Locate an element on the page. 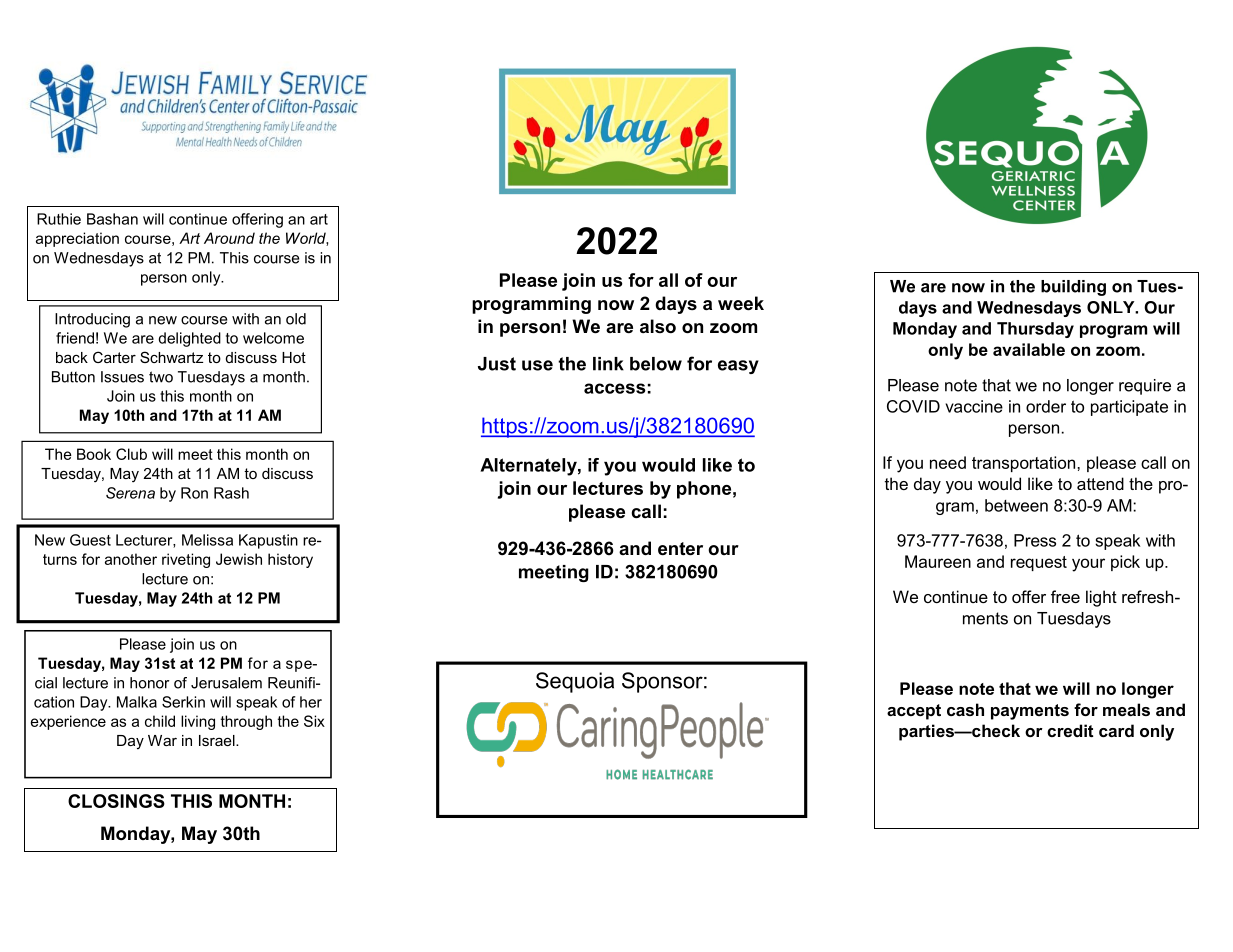  credit is located at coordinates (1070, 730).
